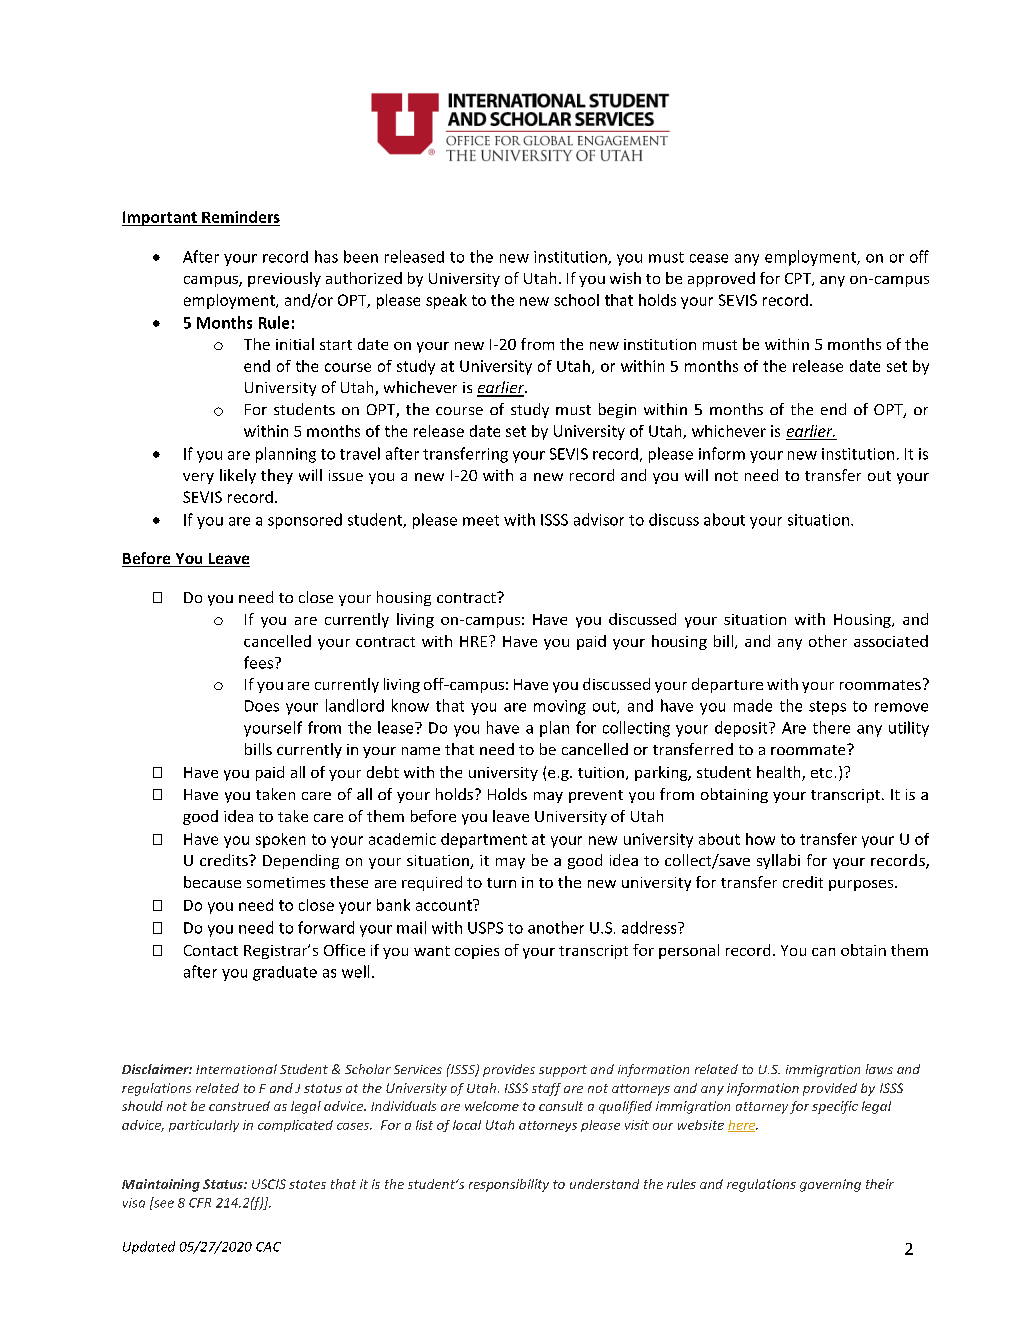 Image resolution: width=1035 pixels, height=1339 pixels. What do you see at coordinates (509, 1185) in the image?
I see `responsibility` at bounding box center [509, 1185].
